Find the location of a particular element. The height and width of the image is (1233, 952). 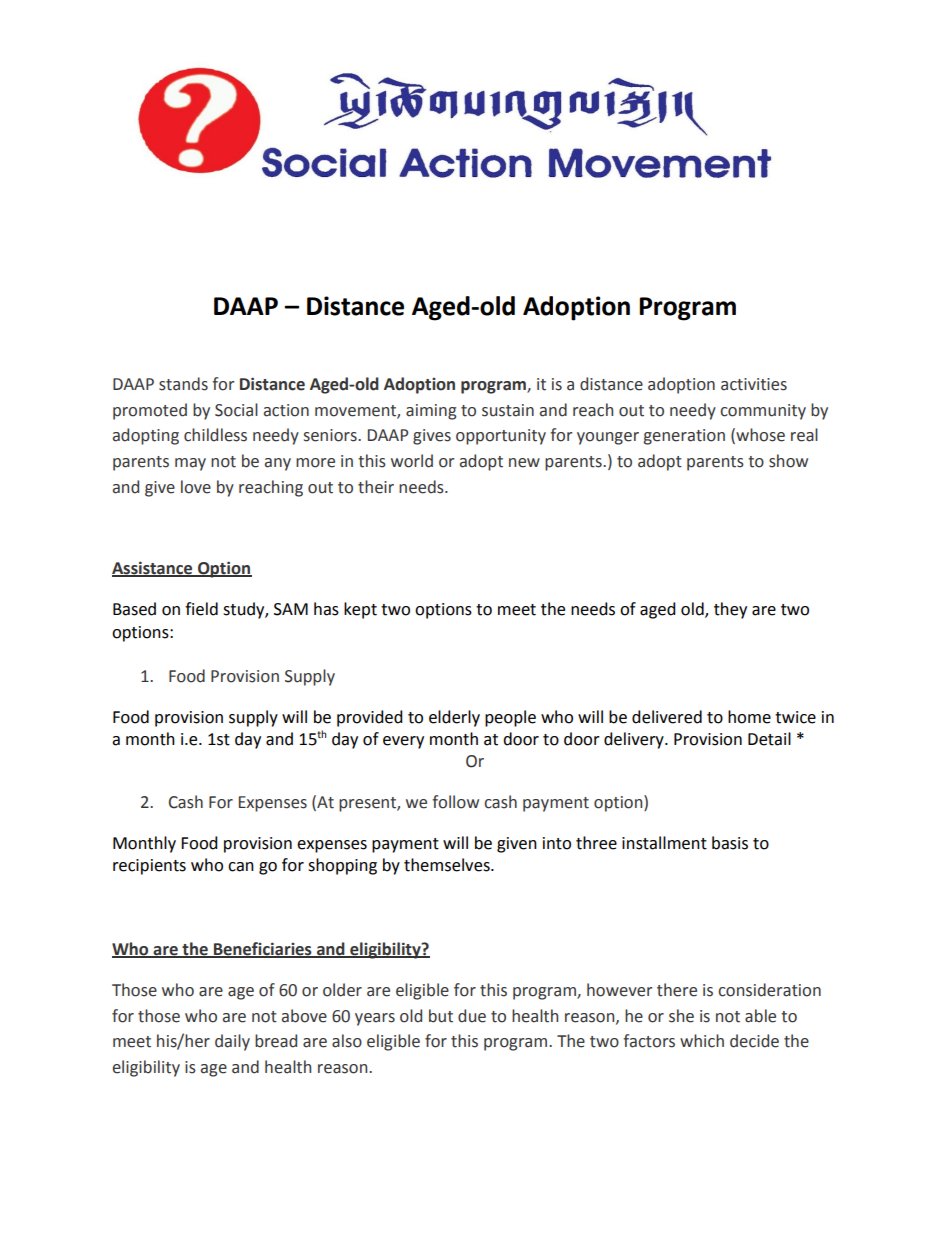

Assistance is located at coordinates (153, 569).
